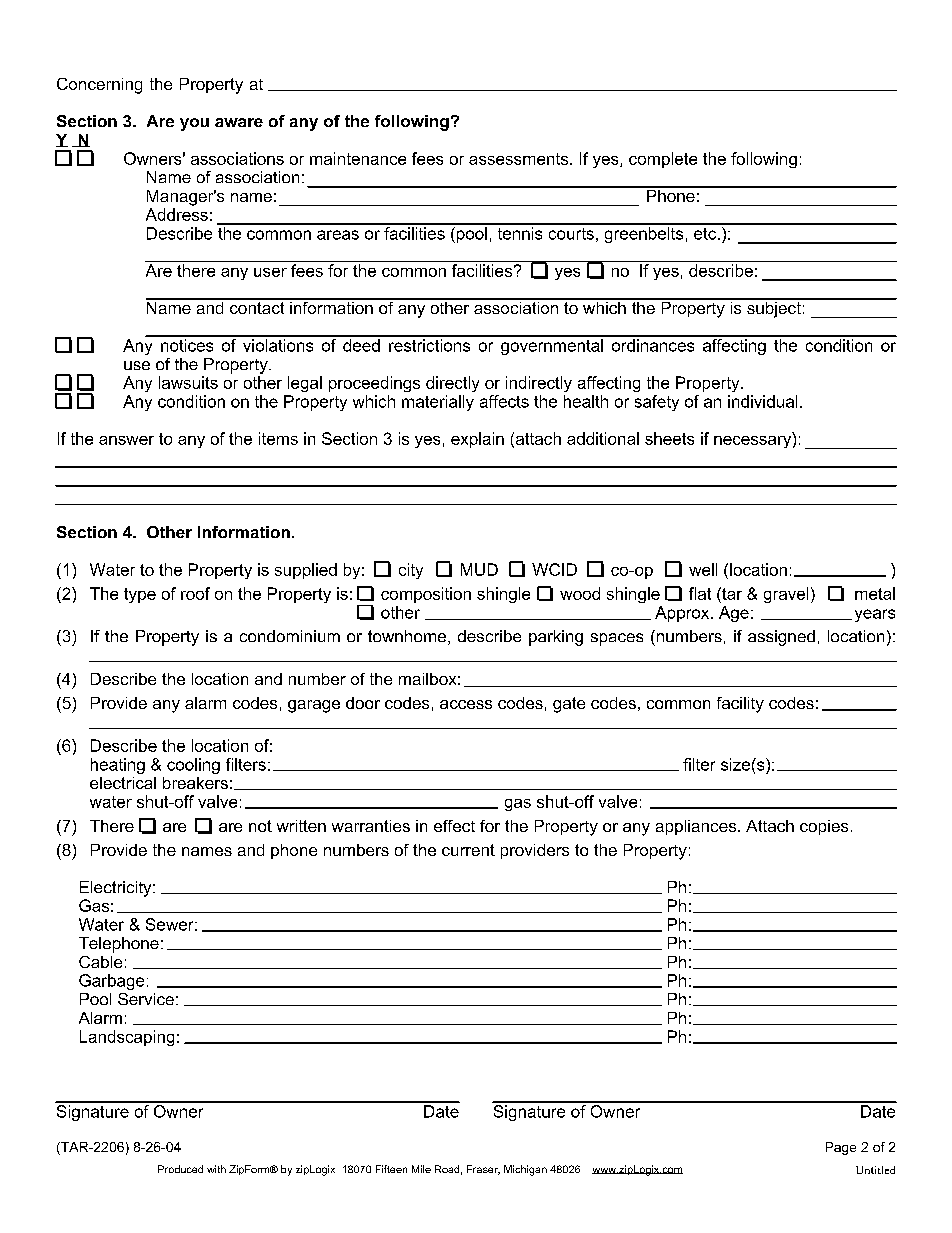  Describe the element at coordinates (824, 827) in the page. I see `copies` at that location.
